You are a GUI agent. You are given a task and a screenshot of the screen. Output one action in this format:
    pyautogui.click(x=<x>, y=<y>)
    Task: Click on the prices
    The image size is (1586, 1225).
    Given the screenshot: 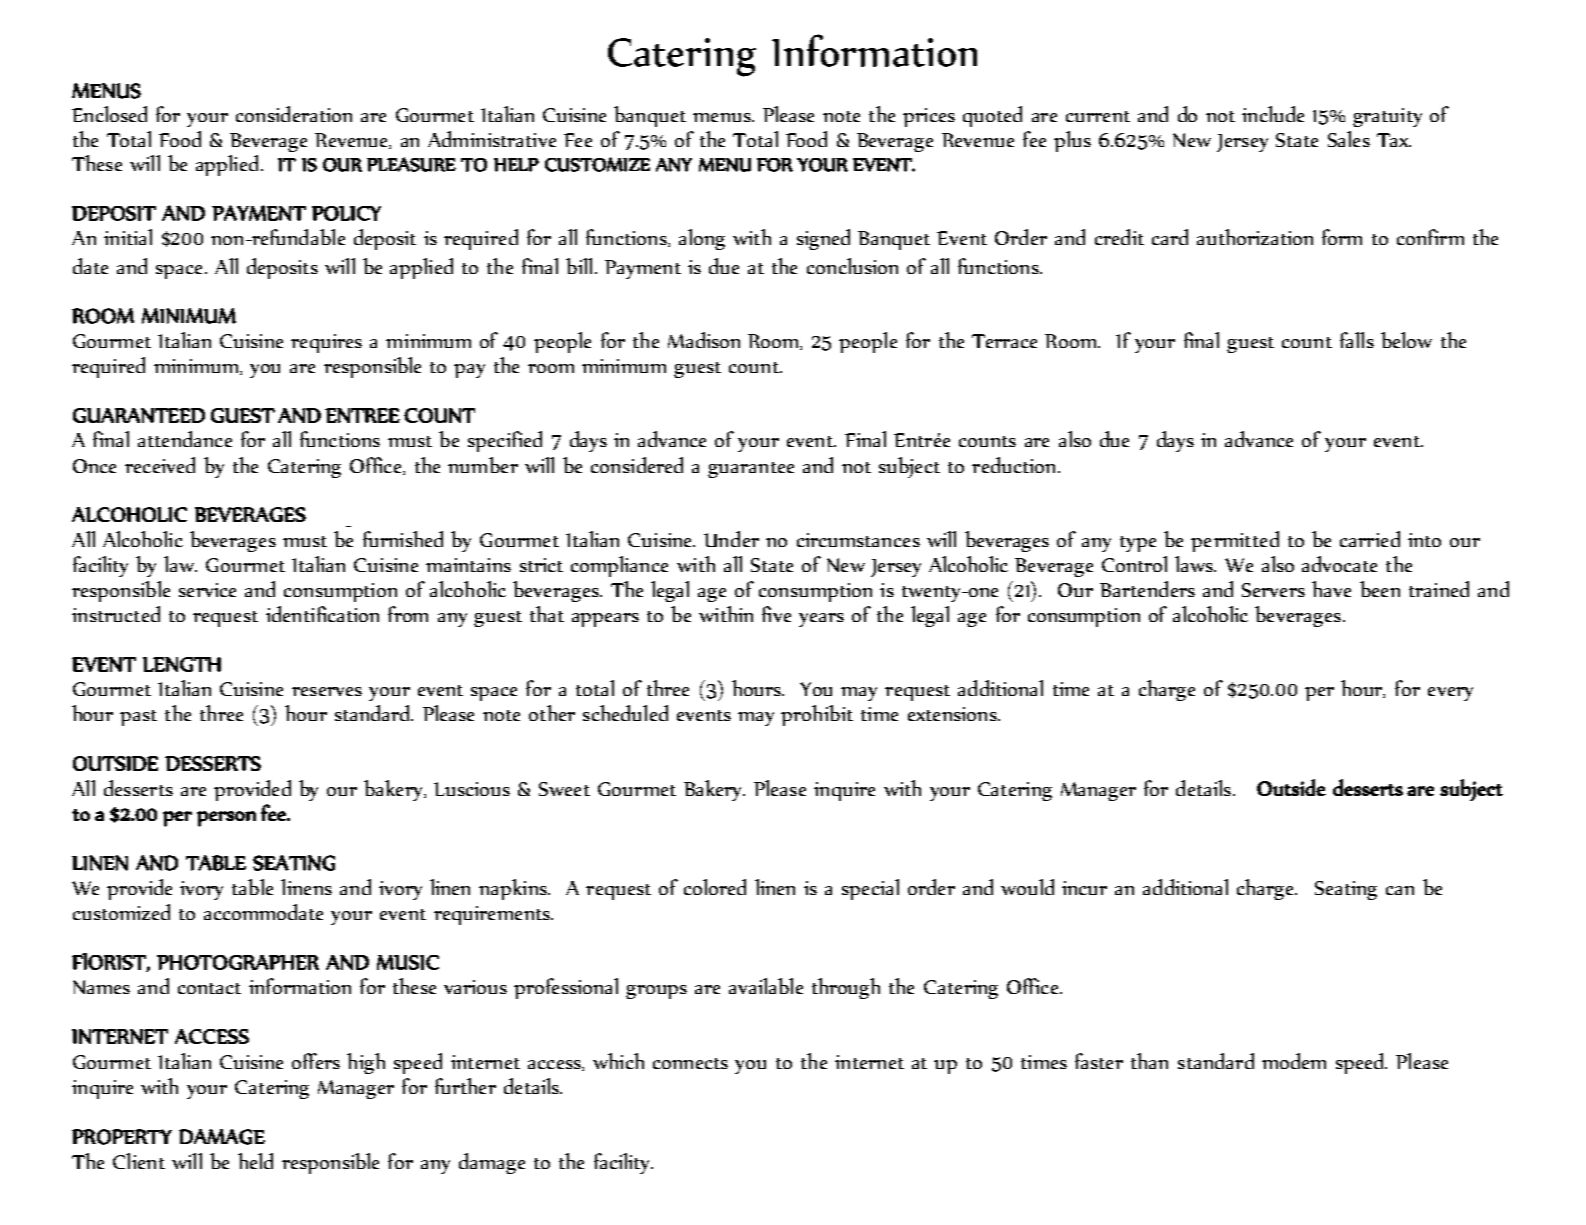 What is the action you would take?
    pyautogui.click(x=929, y=117)
